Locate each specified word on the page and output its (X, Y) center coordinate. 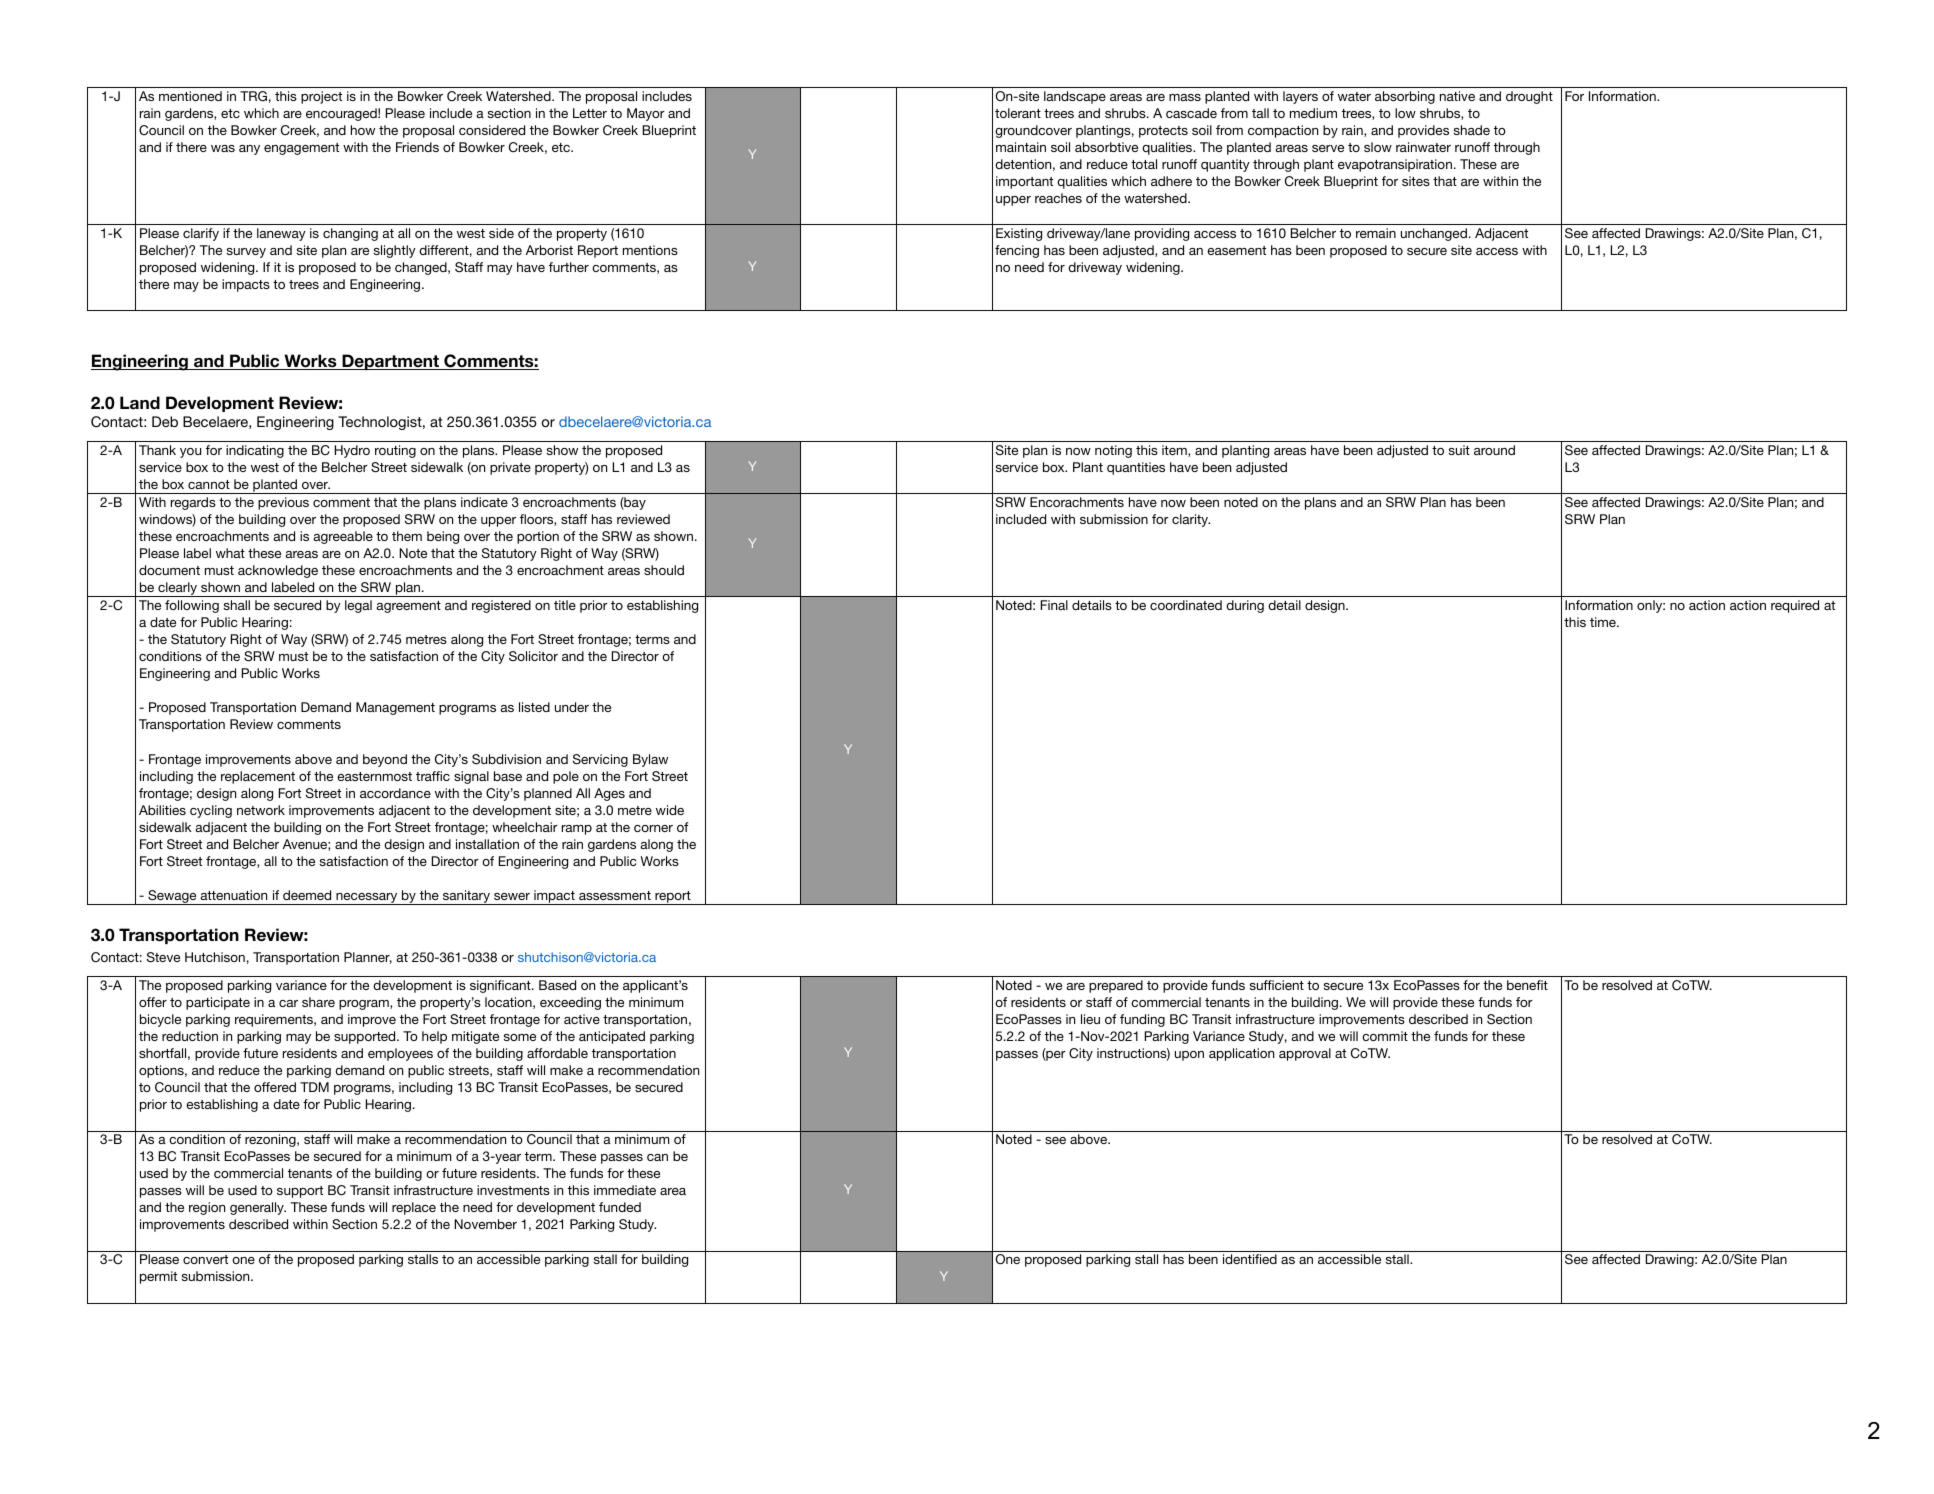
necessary (367, 899)
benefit (1527, 985)
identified (1250, 1259)
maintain (1021, 147)
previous (283, 503)
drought (1529, 97)
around (1494, 450)
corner (653, 828)
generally (258, 1208)
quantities (1136, 468)
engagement (301, 149)
